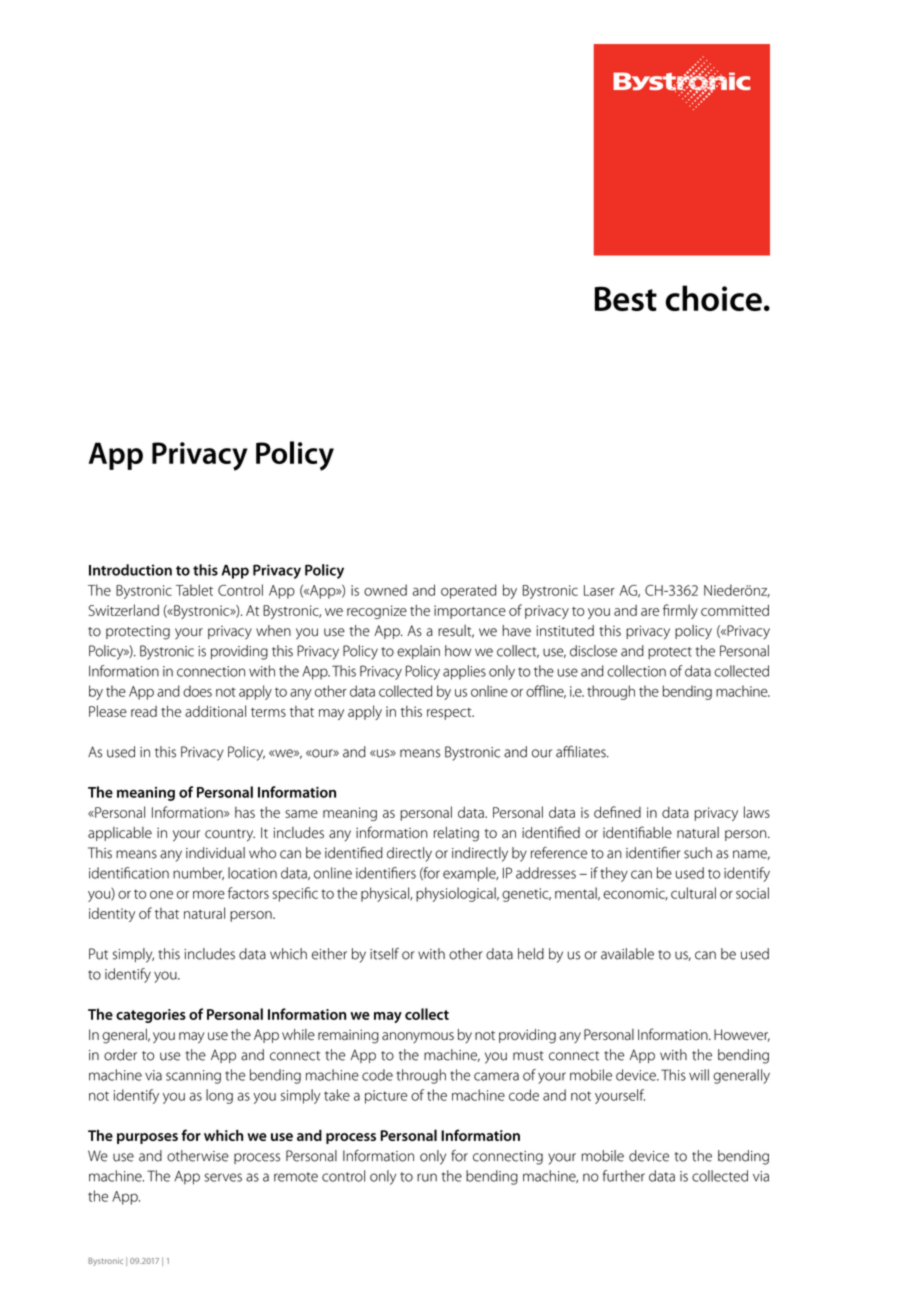 The image size is (924, 1308). I want to click on further, so click(624, 1176).
